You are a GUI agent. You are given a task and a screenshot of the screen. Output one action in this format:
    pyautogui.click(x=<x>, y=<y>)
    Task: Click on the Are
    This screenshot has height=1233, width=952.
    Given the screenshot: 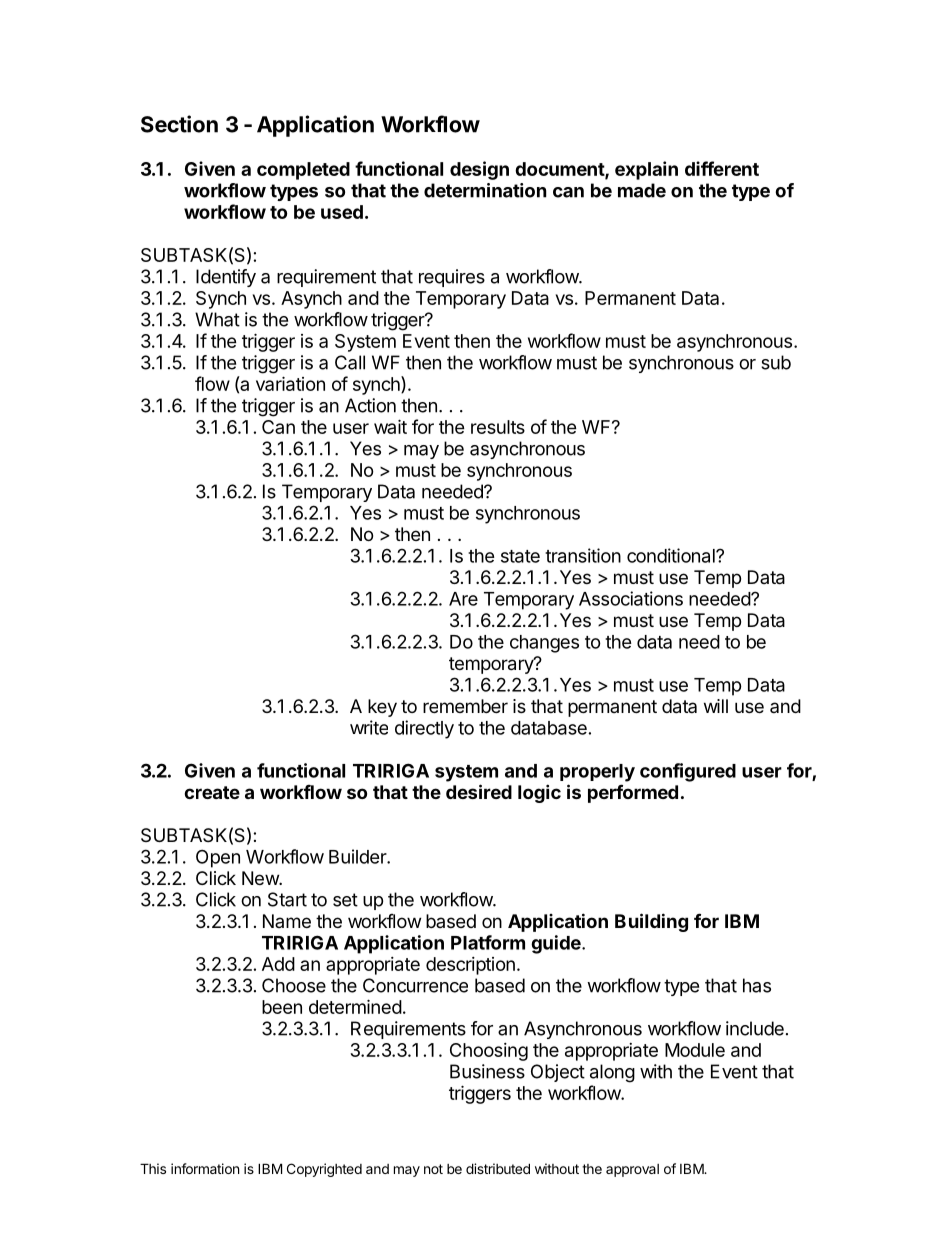 What is the action you would take?
    pyautogui.click(x=463, y=599)
